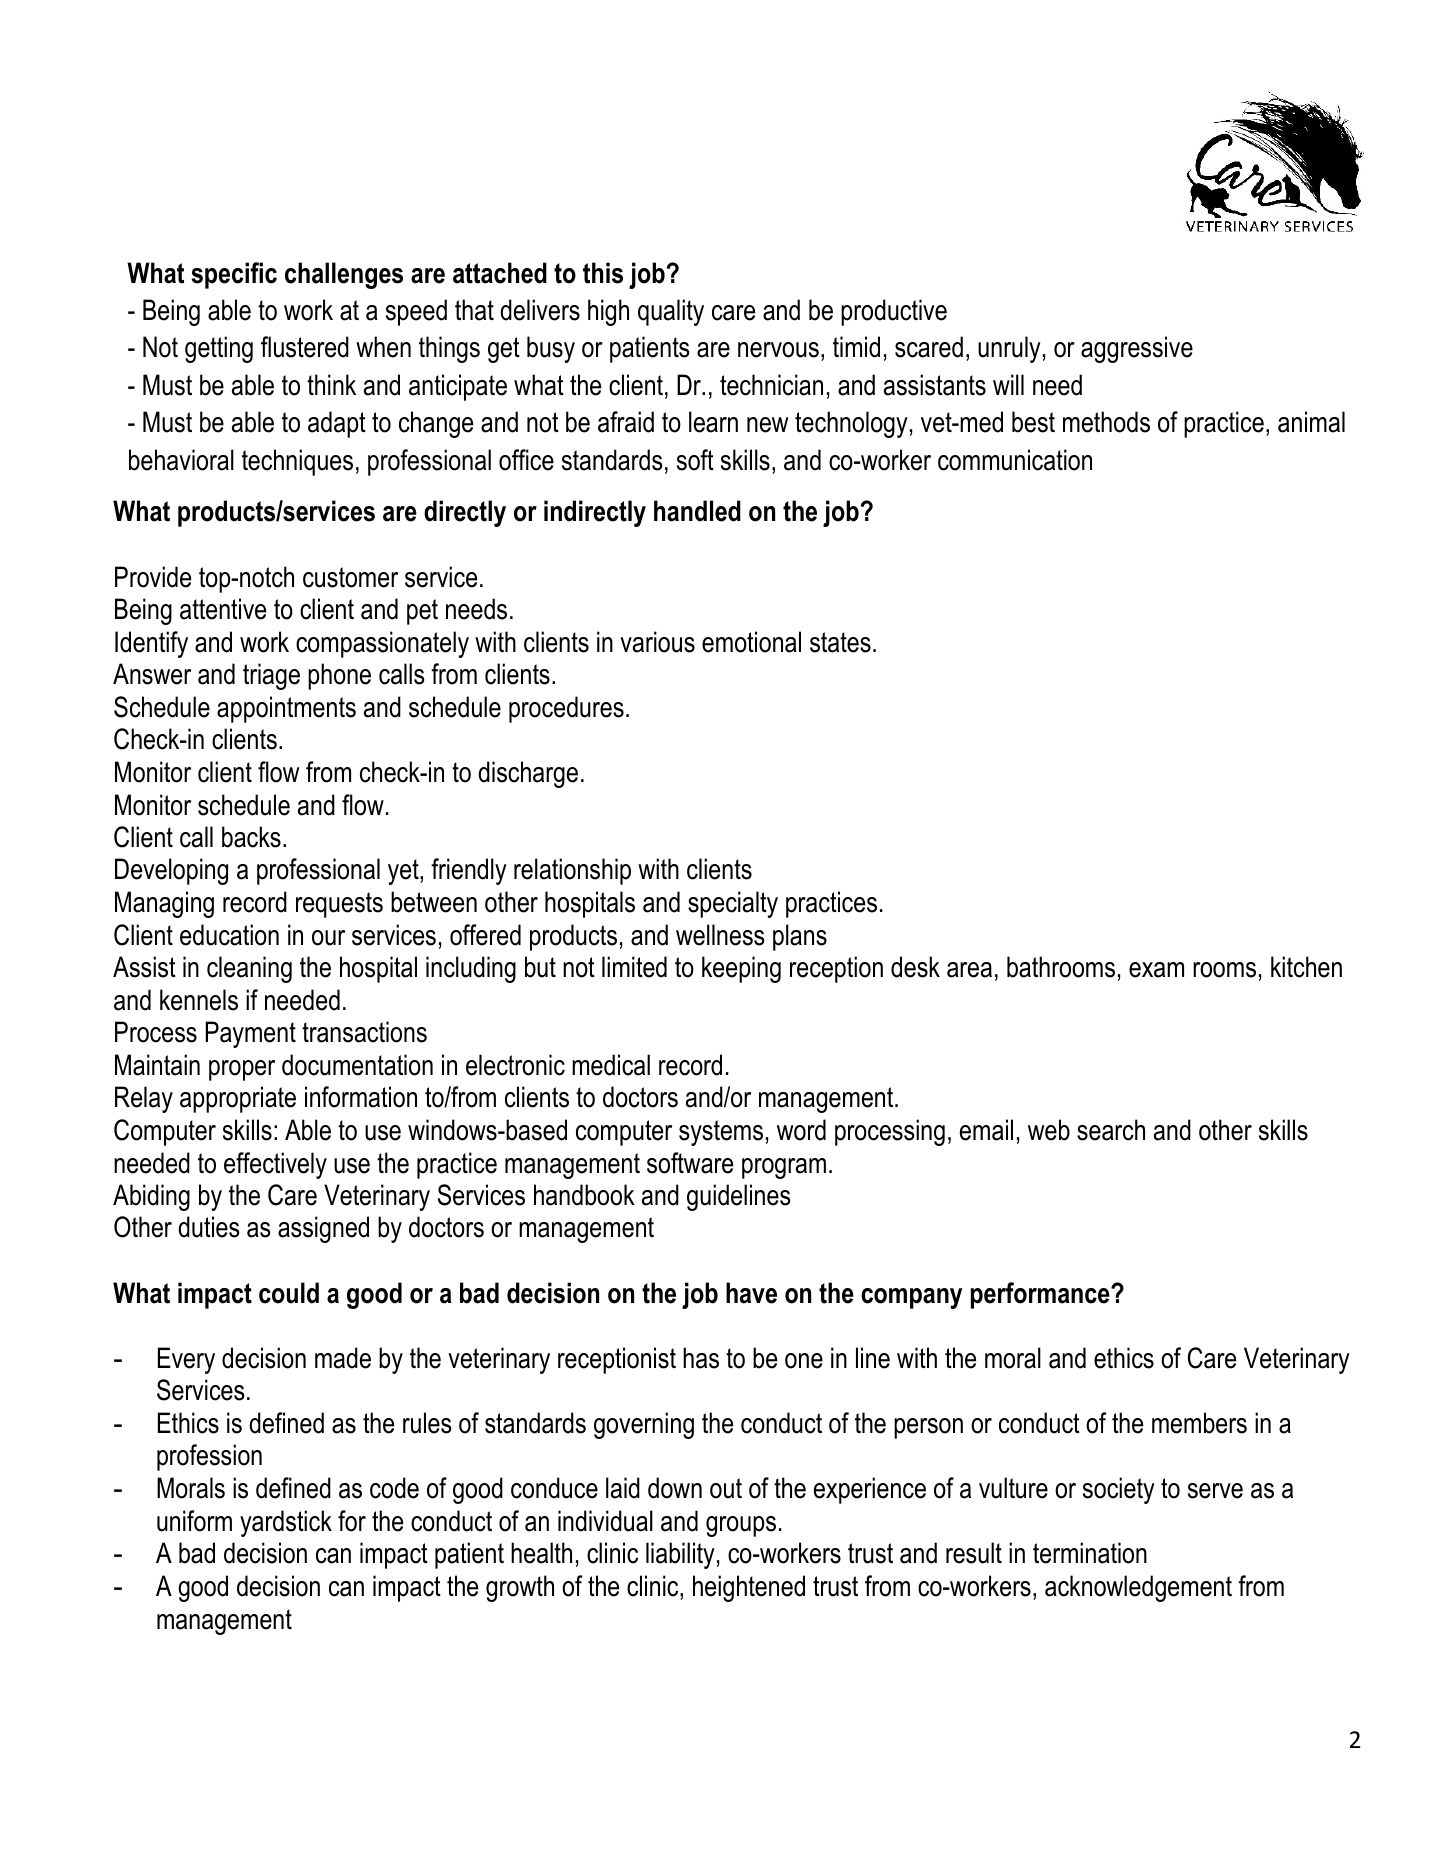 This image has width=1447, height=1872. I want to click on quality, so click(671, 312).
